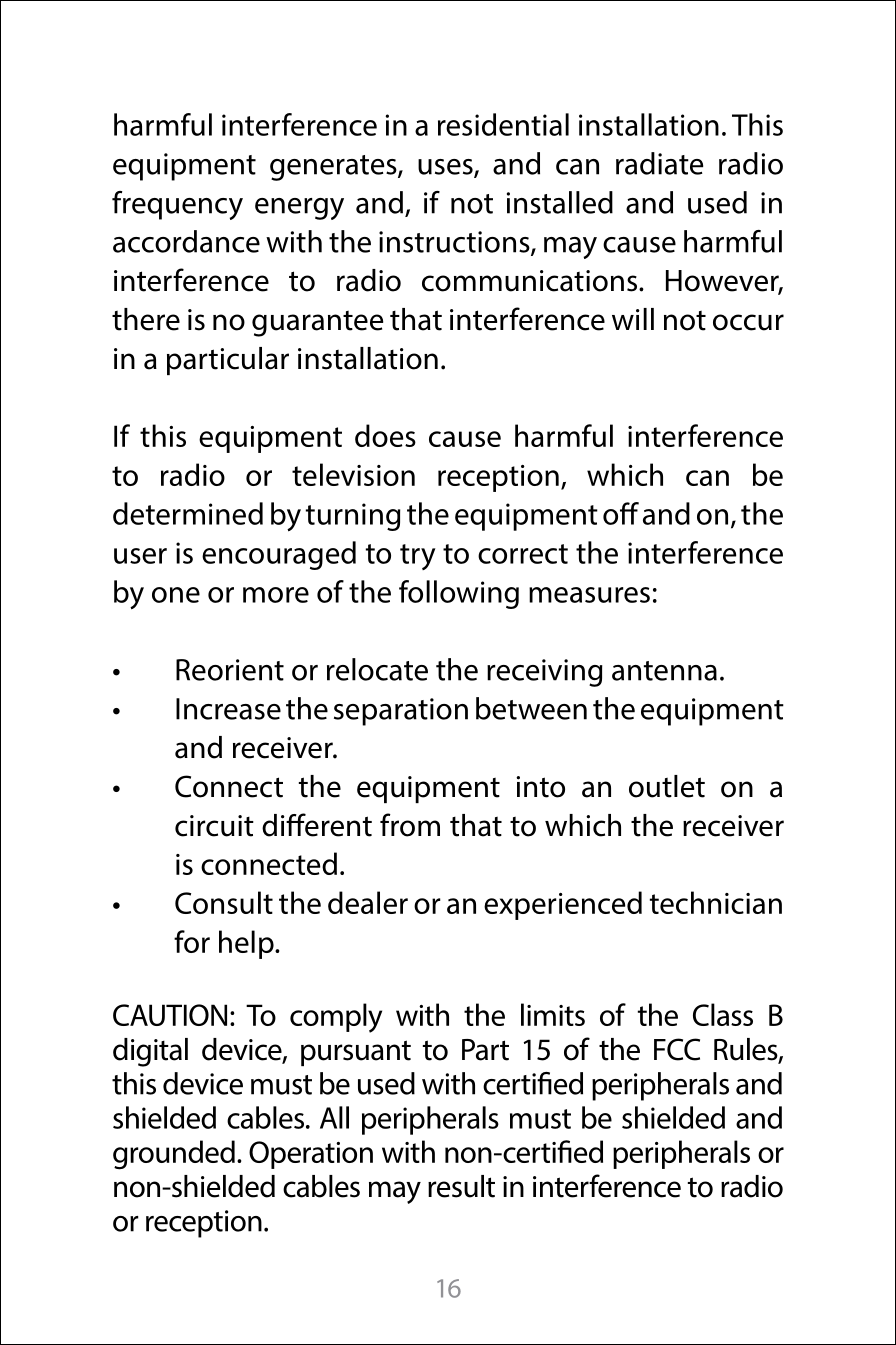 This document has height=1345, width=896. Describe the element at coordinates (230, 670) in the document. I see `Reorient` at that location.
